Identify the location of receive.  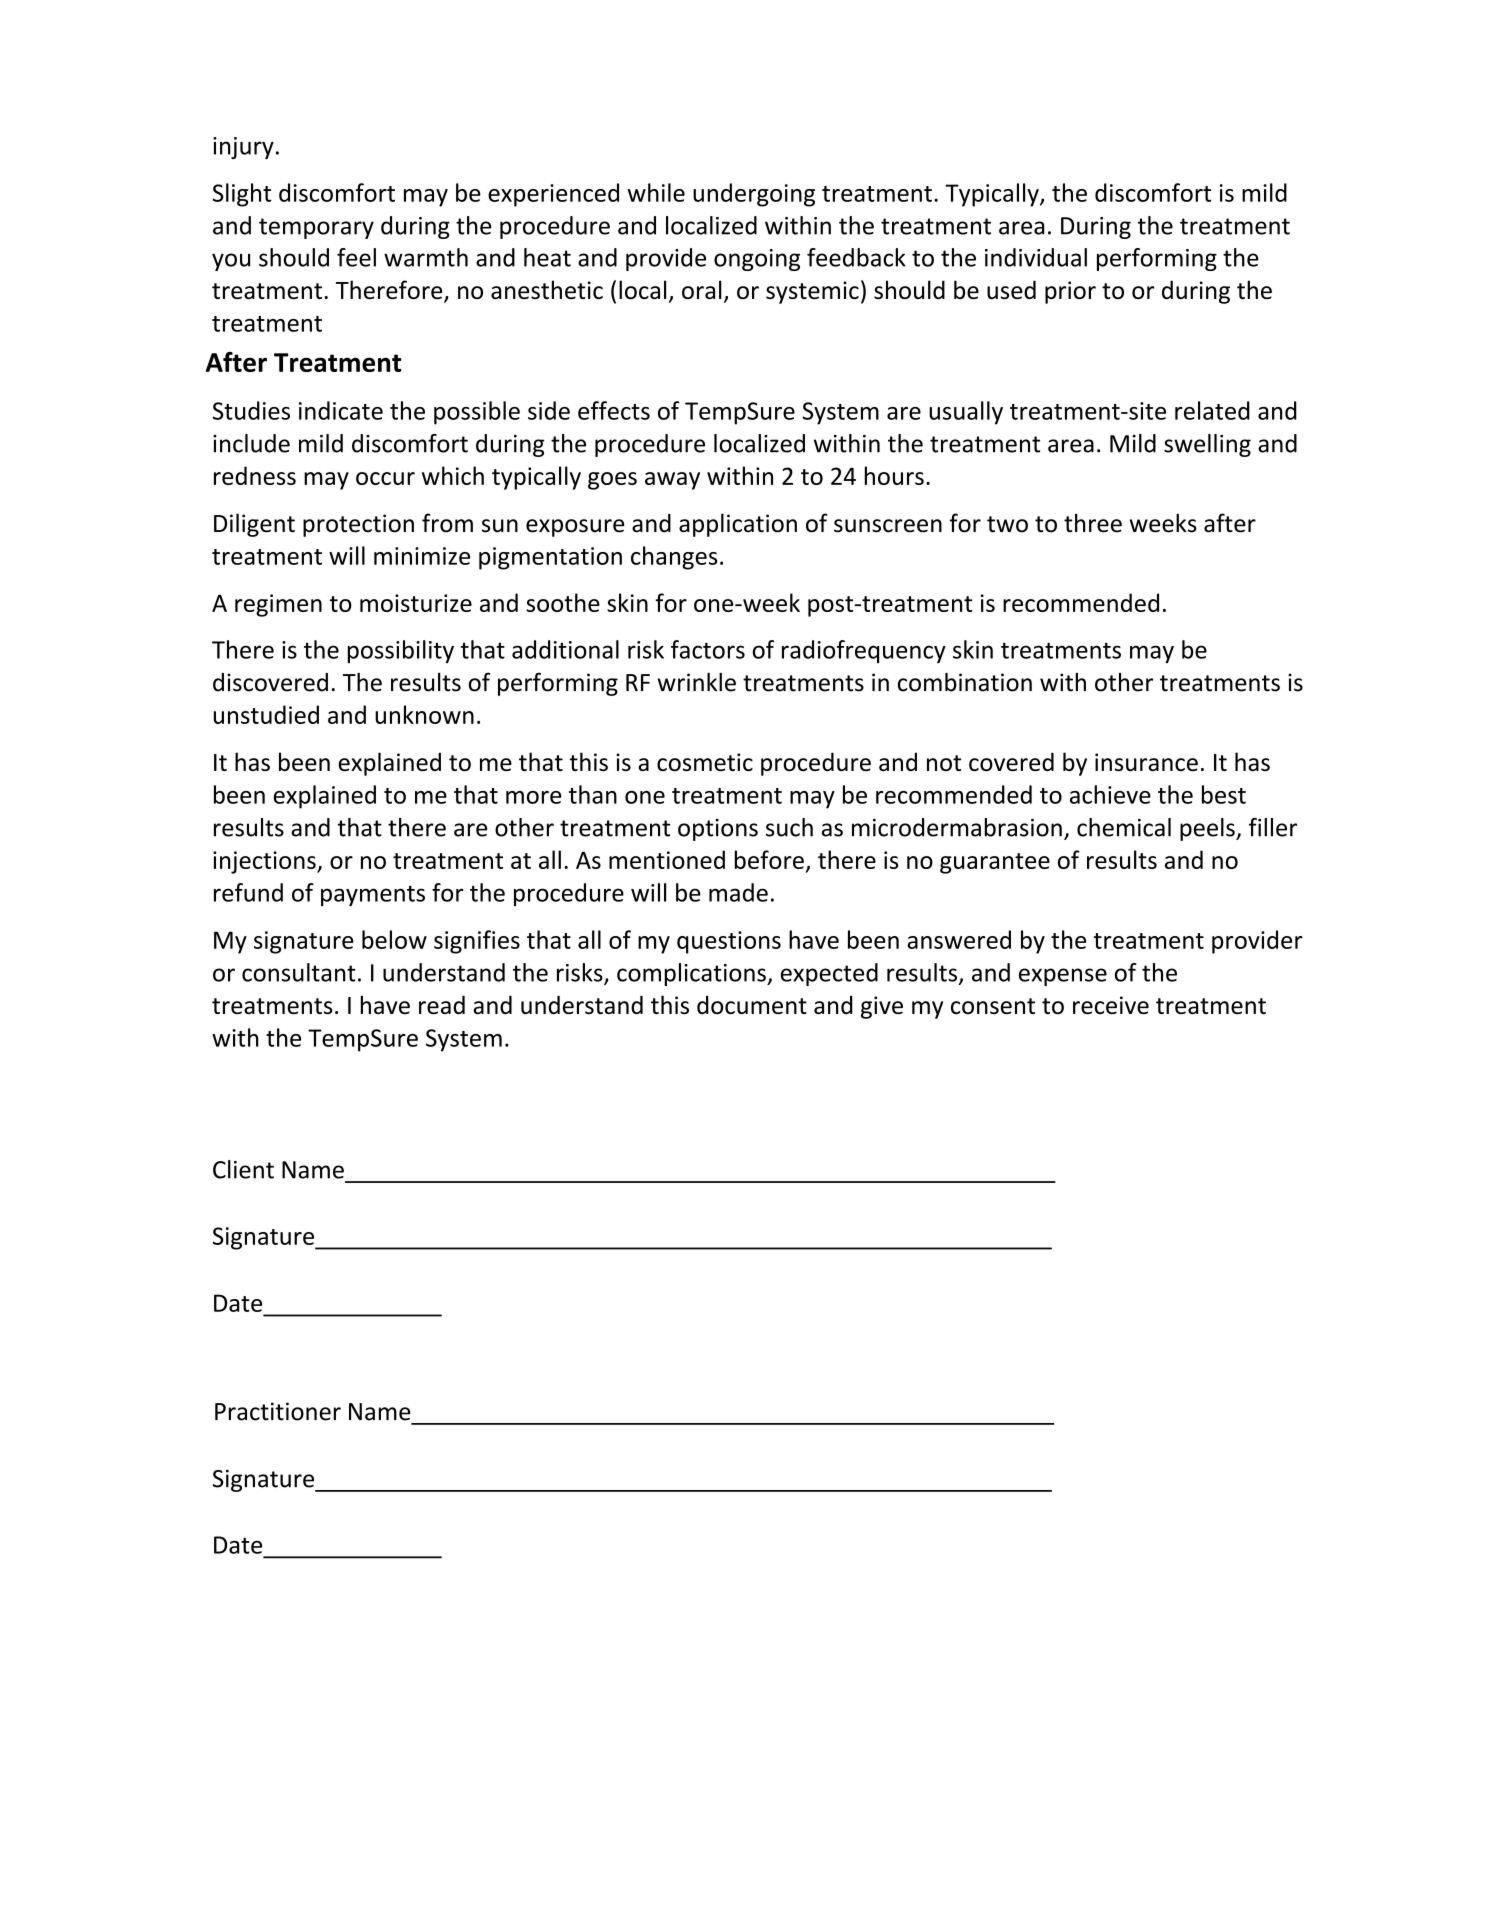
(1111, 1005).
